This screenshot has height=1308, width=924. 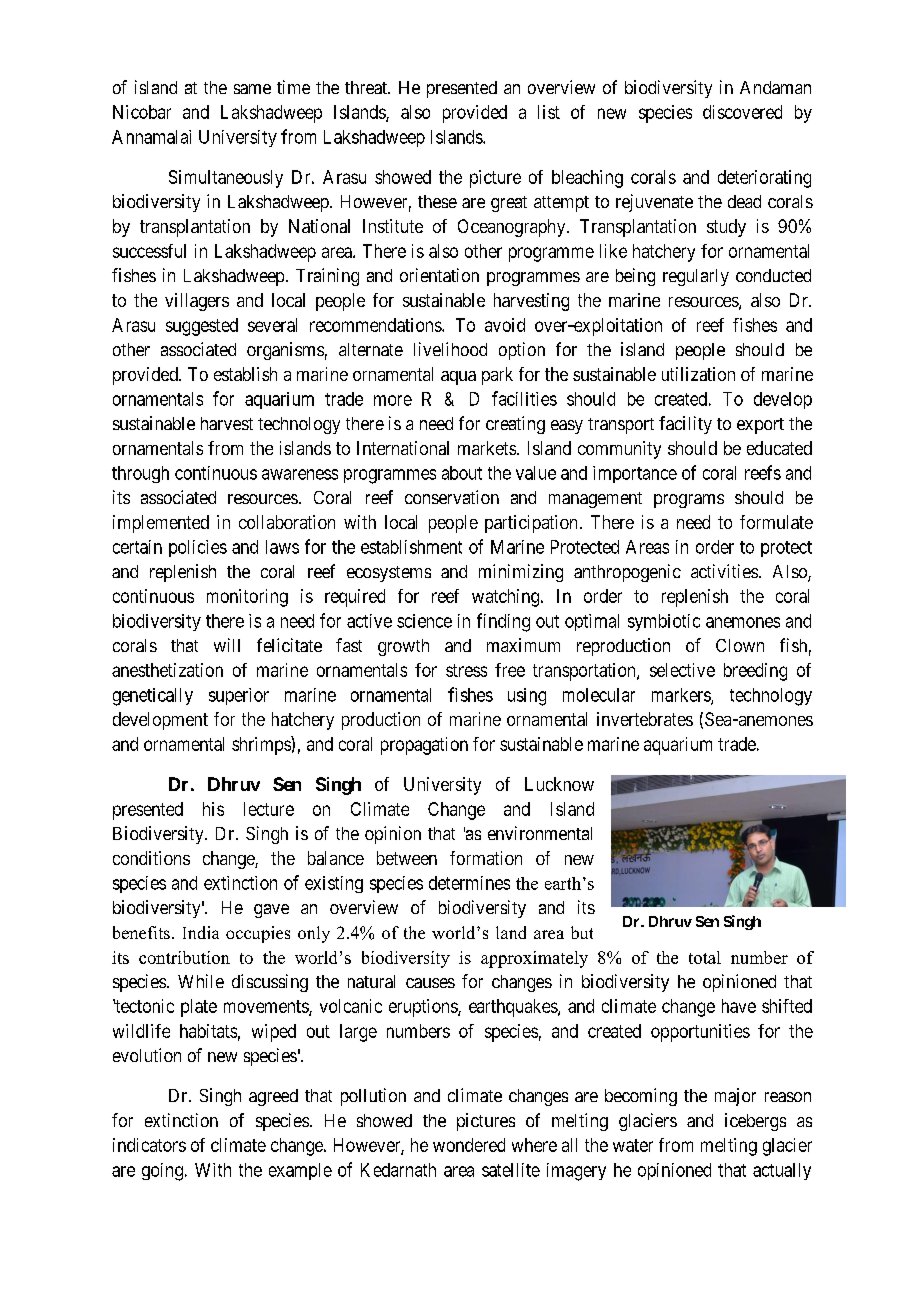 I want to click on major, so click(x=735, y=1097).
